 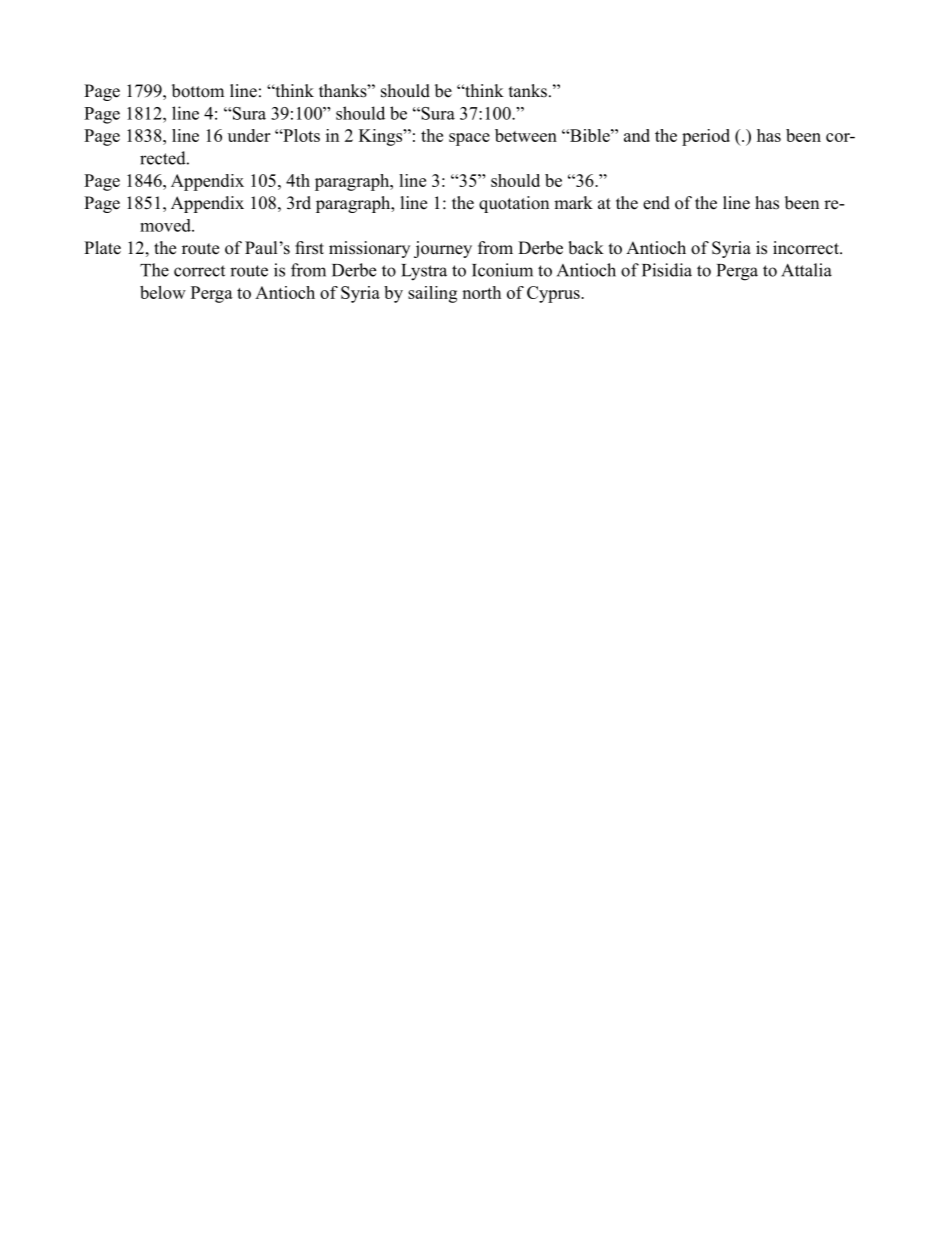 I want to click on bottom, so click(x=198, y=91).
